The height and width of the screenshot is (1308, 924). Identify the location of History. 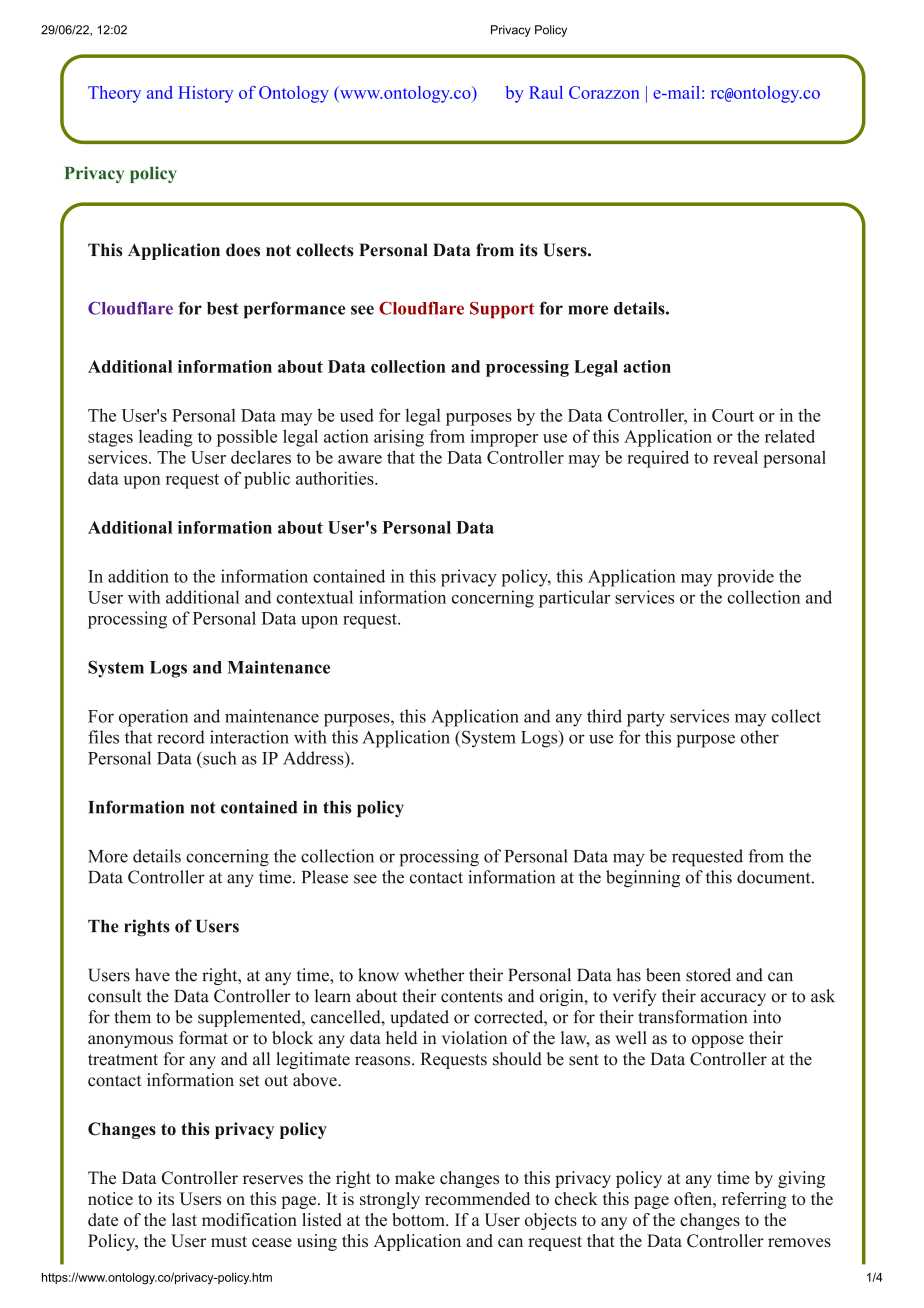
(205, 94).
